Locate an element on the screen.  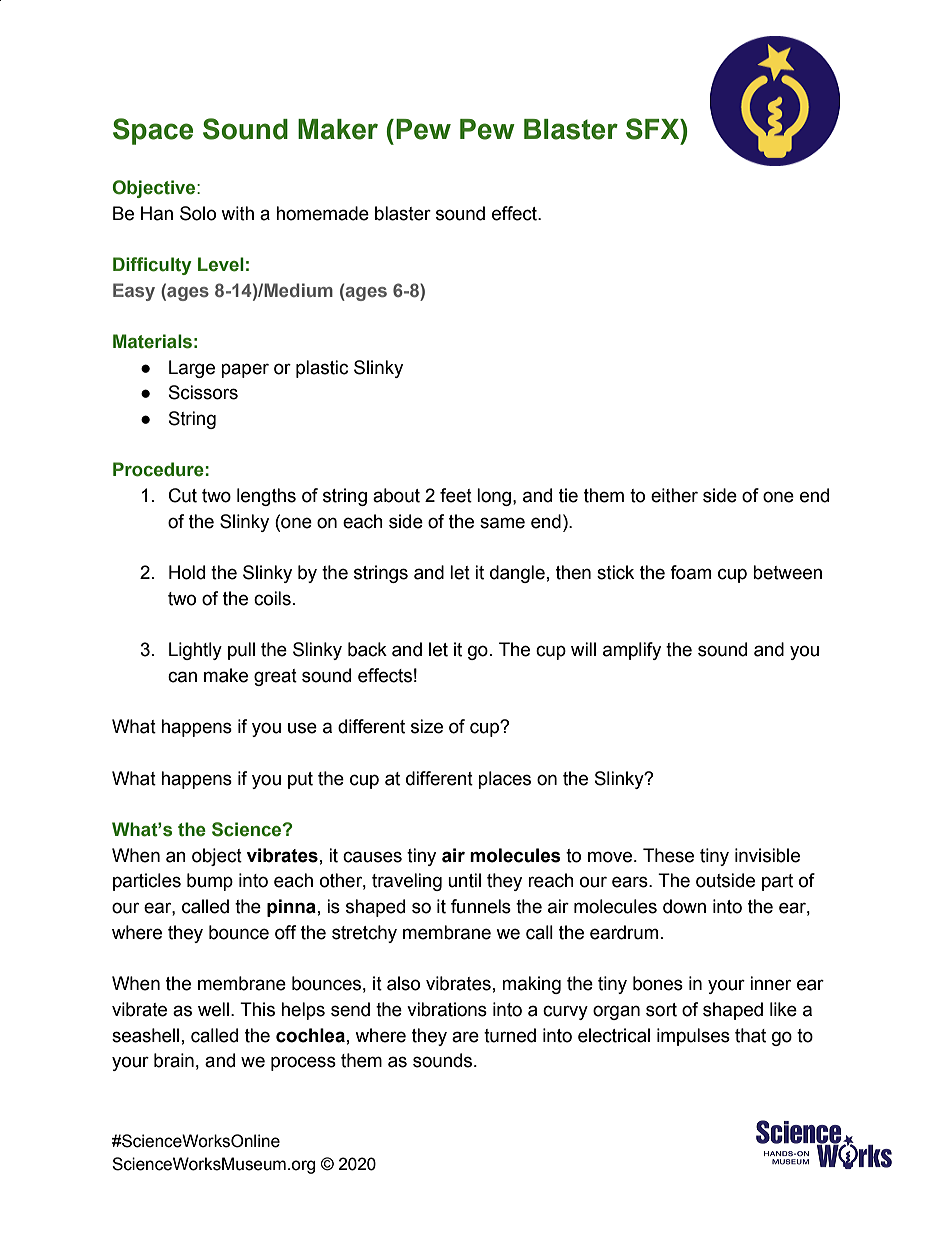
foam is located at coordinates (690, 572).
